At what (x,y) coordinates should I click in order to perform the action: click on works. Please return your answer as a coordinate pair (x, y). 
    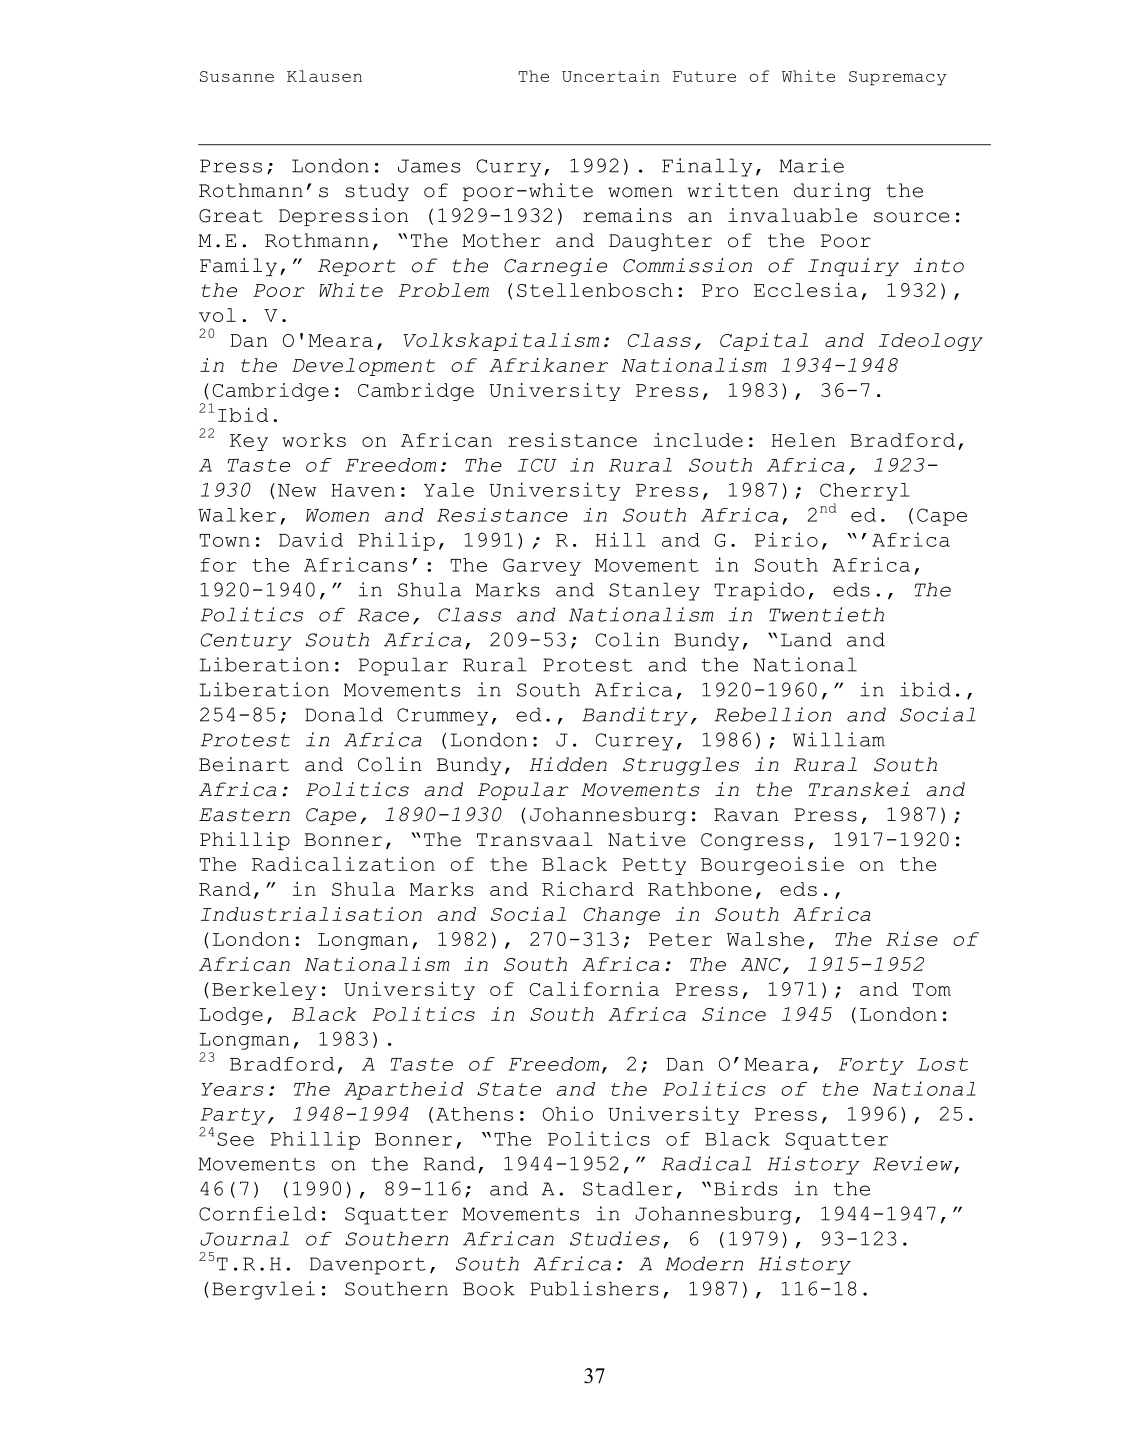
    Looking at the image, I should click on (314, 440).
